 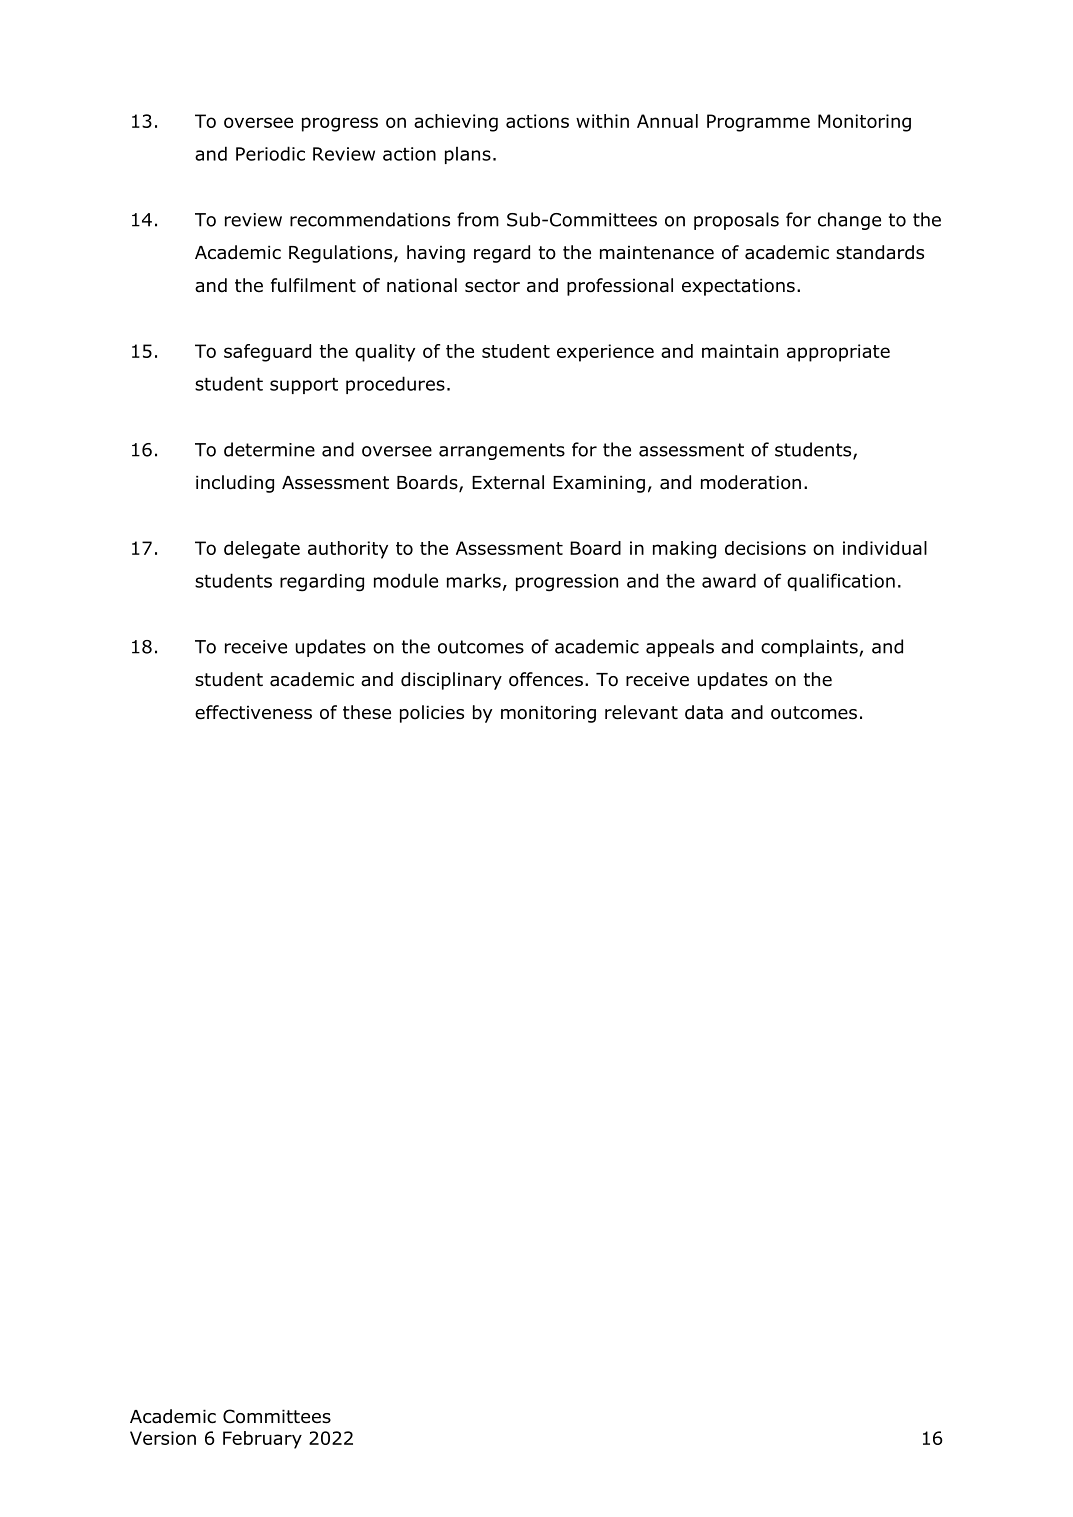 I want to click on offences, so click(x=546, y=679).
